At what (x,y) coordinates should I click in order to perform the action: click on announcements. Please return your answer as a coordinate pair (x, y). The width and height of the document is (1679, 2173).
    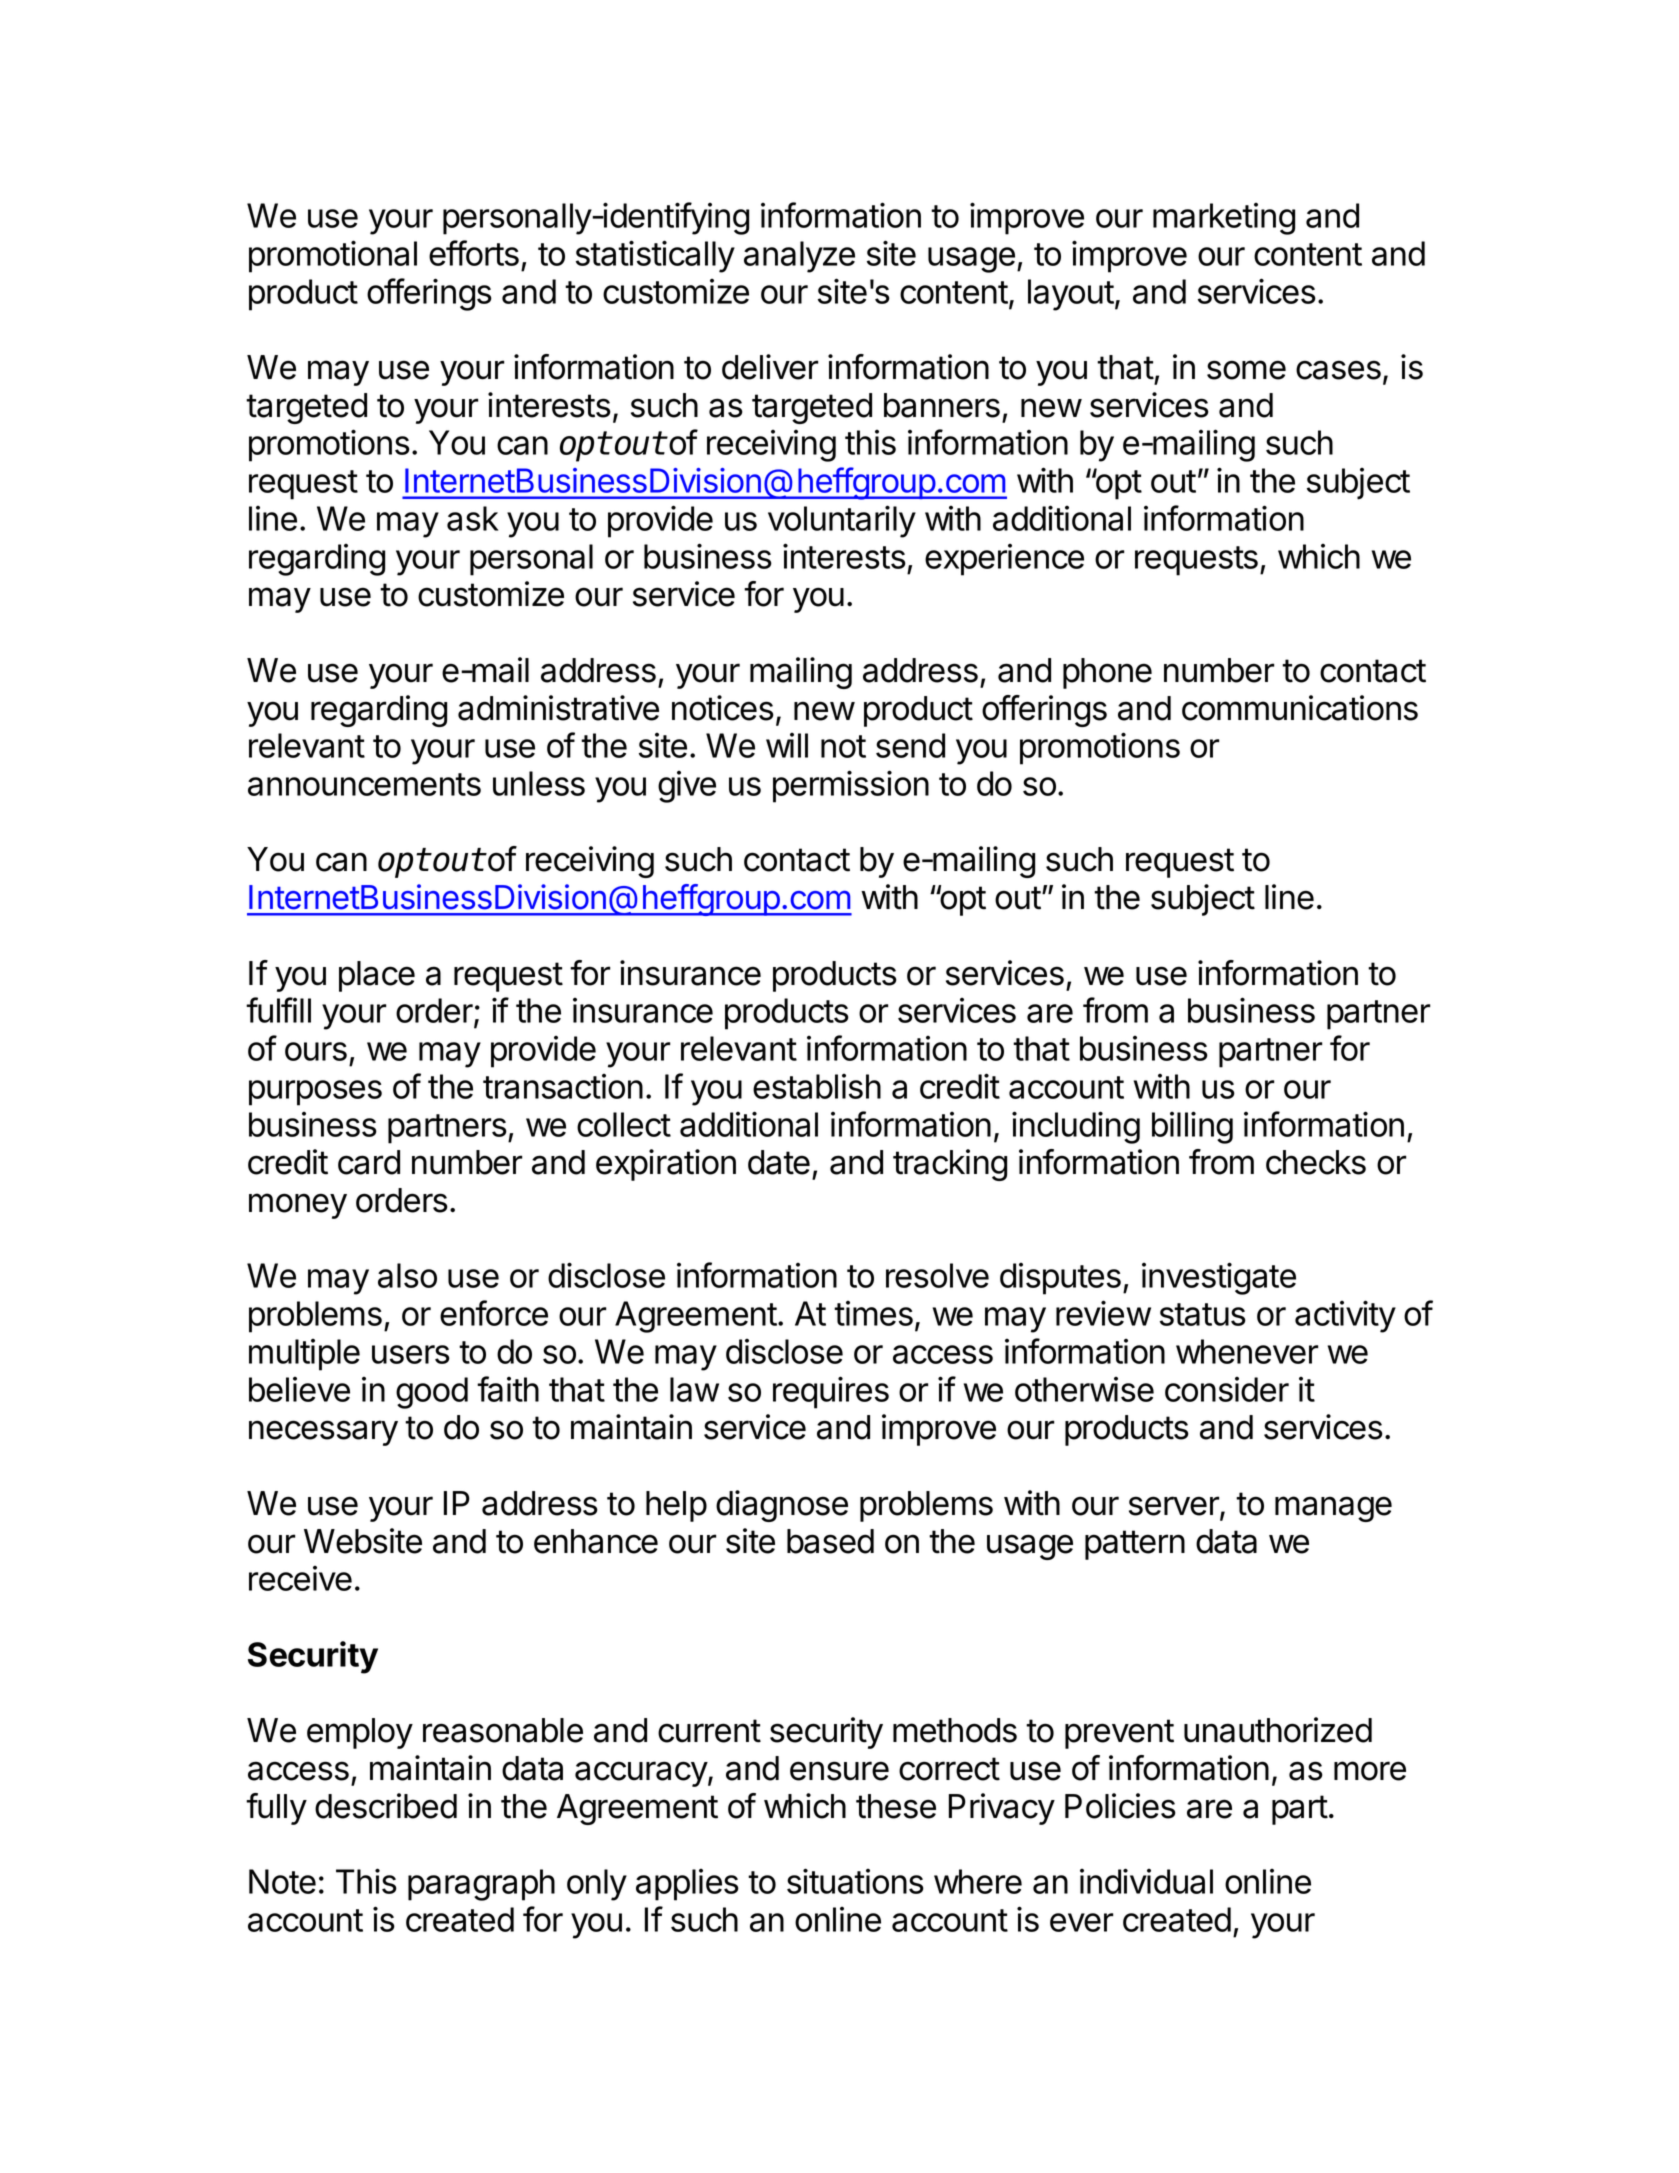
    Looking at the image, I should click on (364, 784).
